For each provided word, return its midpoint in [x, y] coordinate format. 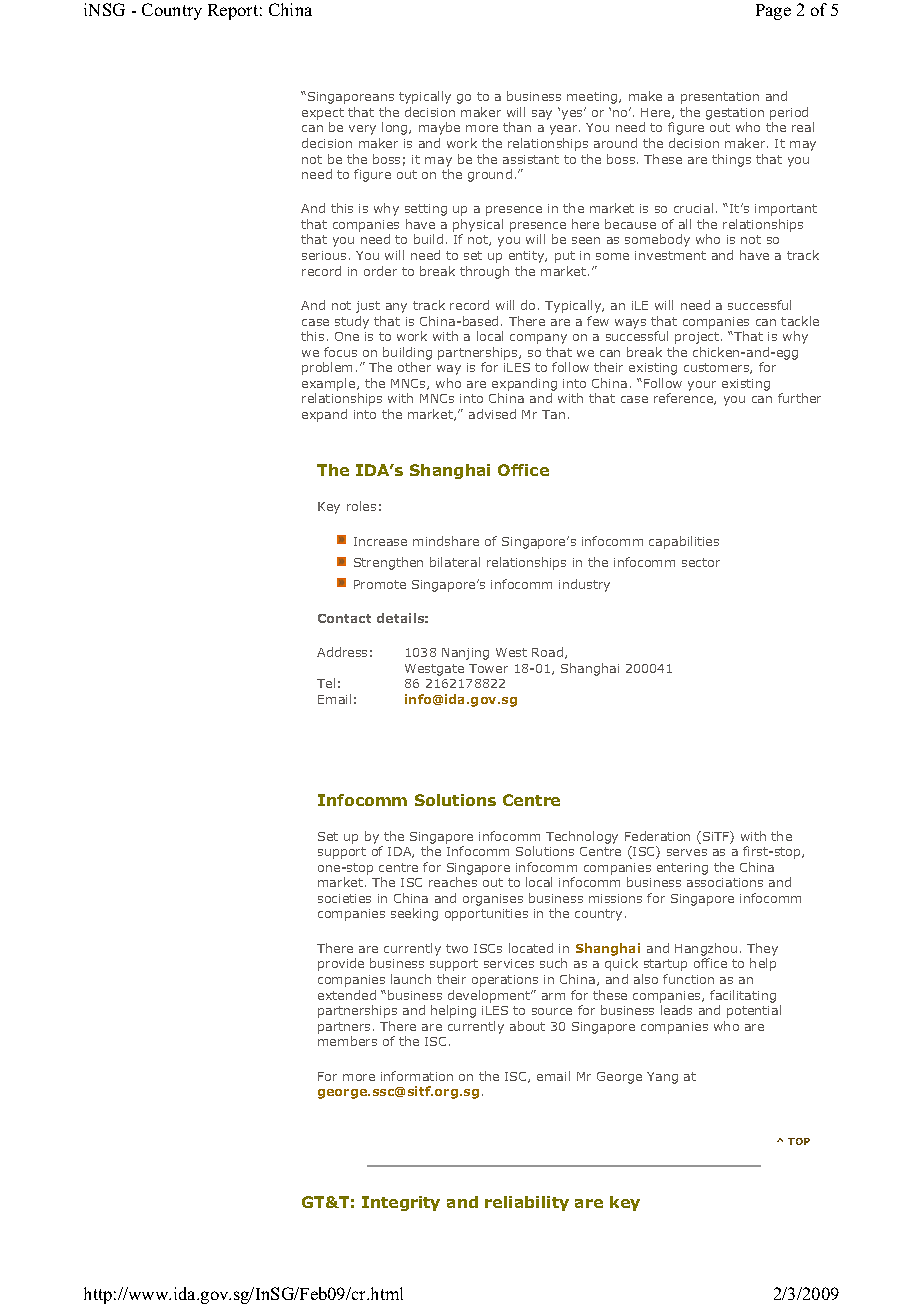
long [396, 128]
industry [584, 585]
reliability [527, 1203]
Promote [380, 584]
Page [773, 12]
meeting [593, 98]
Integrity [401, 1203]
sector [701, 562]
